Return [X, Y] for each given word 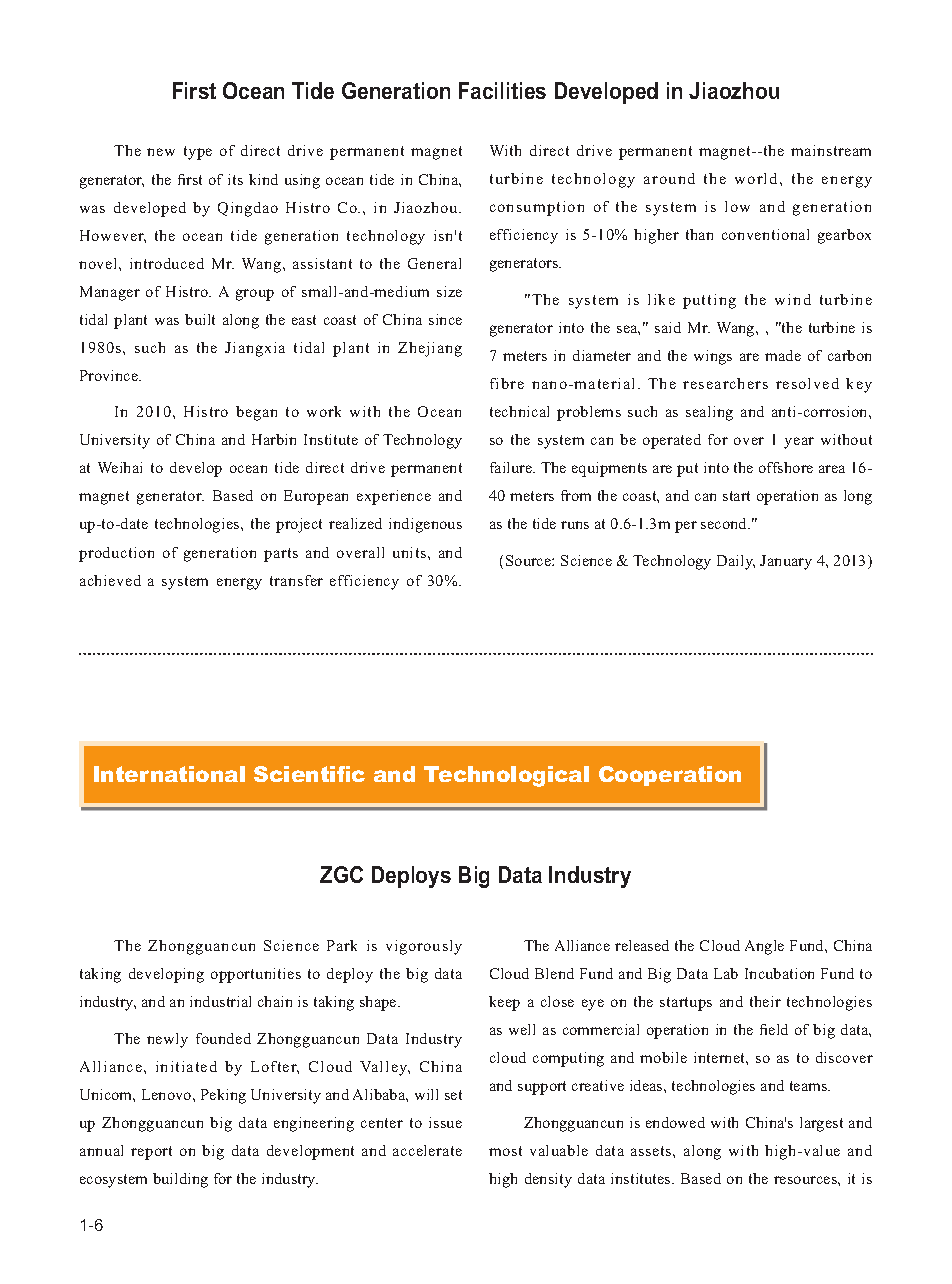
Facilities [502, 90]
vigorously [424, 947]
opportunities [256, 975]
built [200, 319]
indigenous [425, 525]
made [783, 355]
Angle [764, 947]
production [116, 554]
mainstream [831, 150]
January [786, 562]
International [169, 774]
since [445, 319]
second [725, 523]
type [198, 153]
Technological [506, 776]
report [151, 1153]
